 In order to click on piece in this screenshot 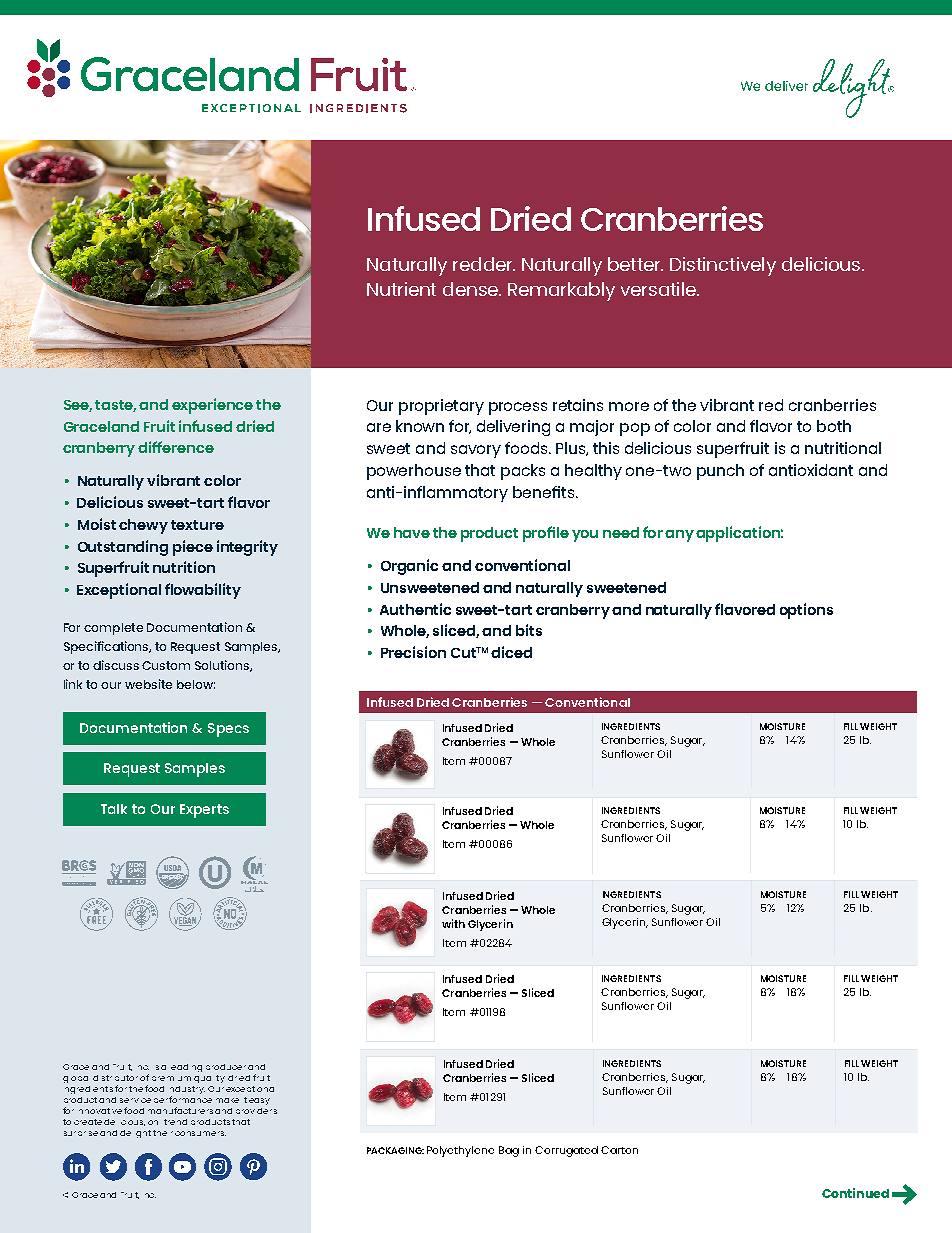, I will do `click(193, 548)`.
